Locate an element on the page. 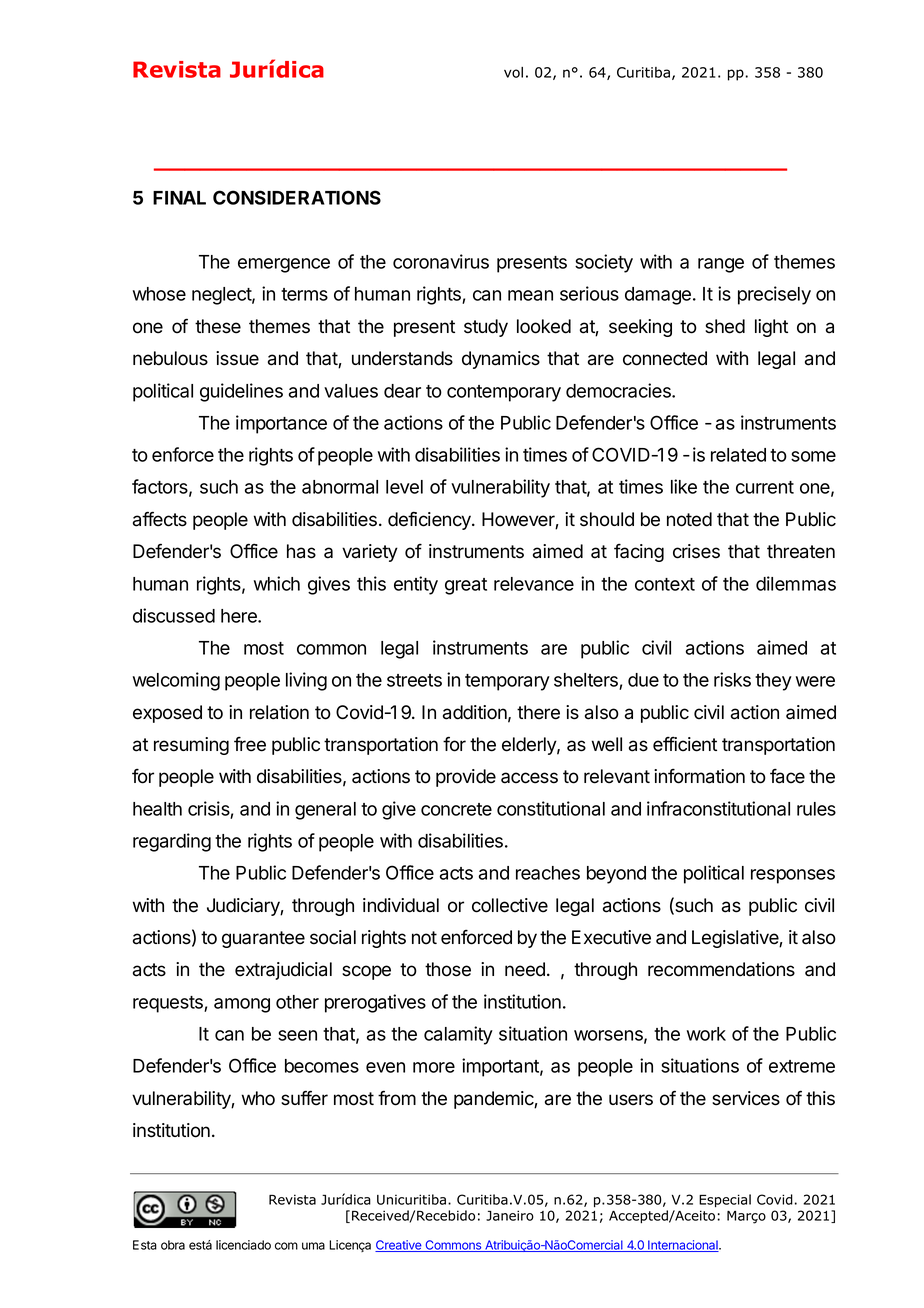 This image has width=924, height=1308. guarantee is located at coordinates (263, 939).
